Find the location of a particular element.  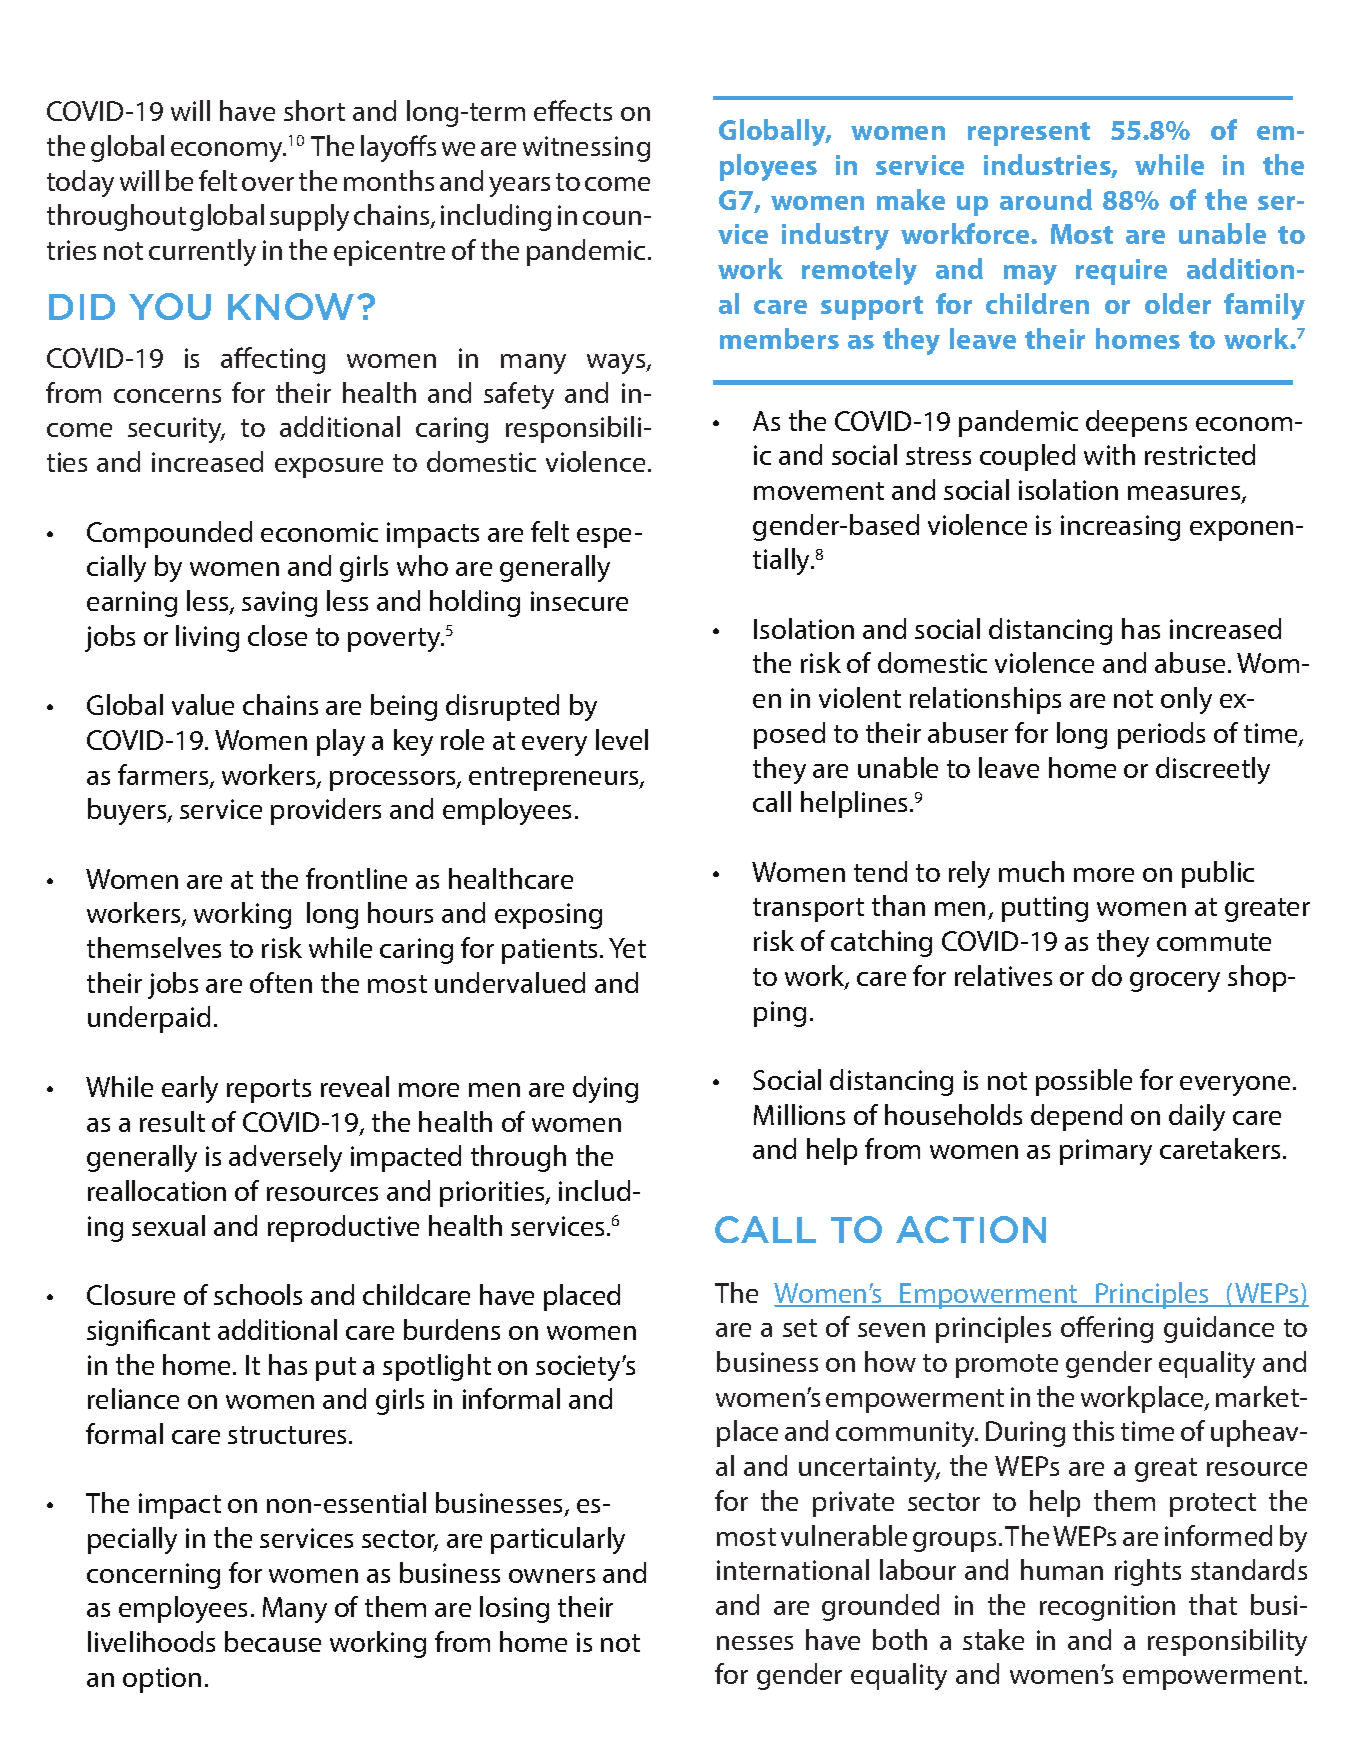

offering is located at coordinates (1107, 1329).
